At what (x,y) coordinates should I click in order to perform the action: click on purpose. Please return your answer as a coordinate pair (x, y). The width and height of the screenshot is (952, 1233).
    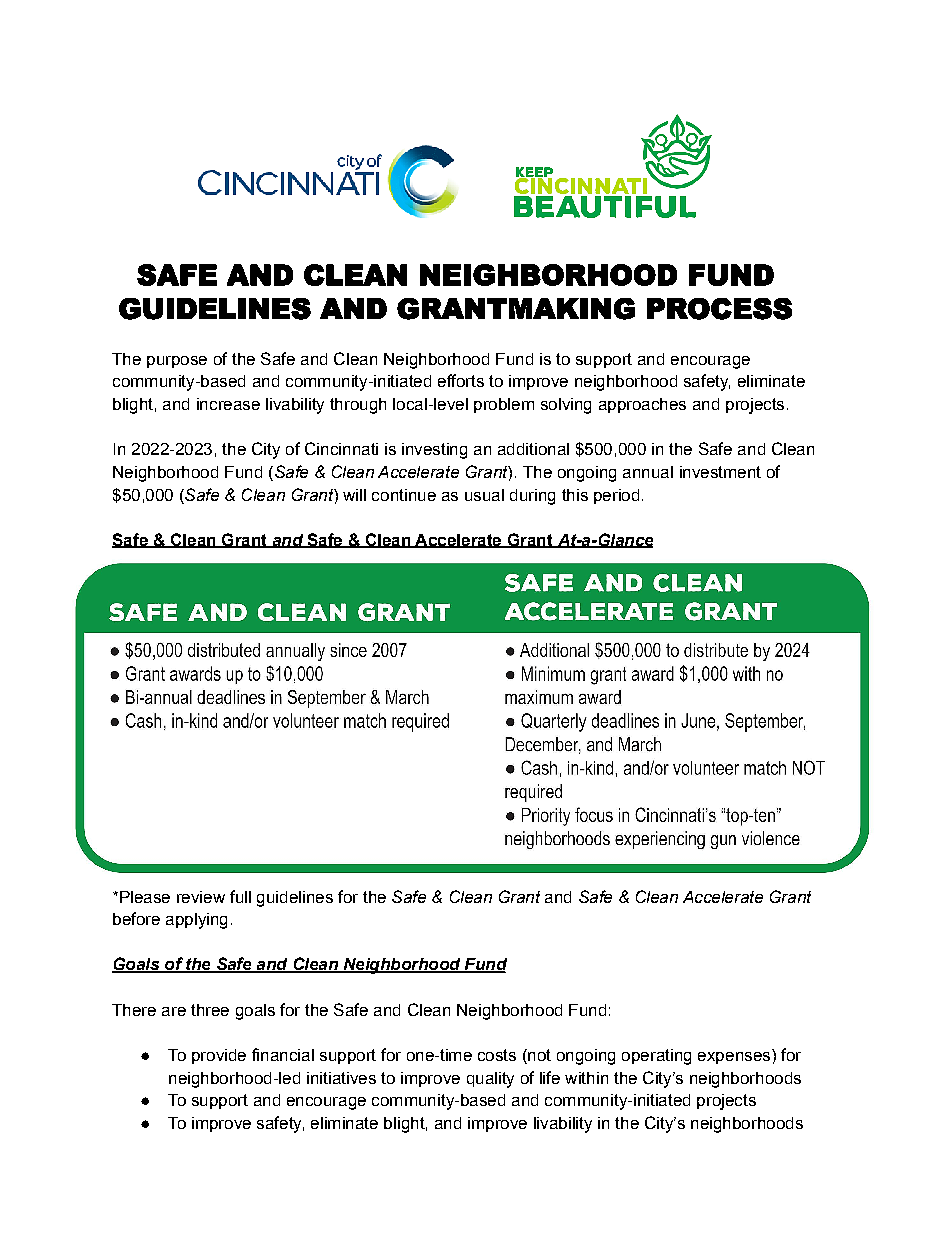
    Looking at the image, I should click on (177, 362).
